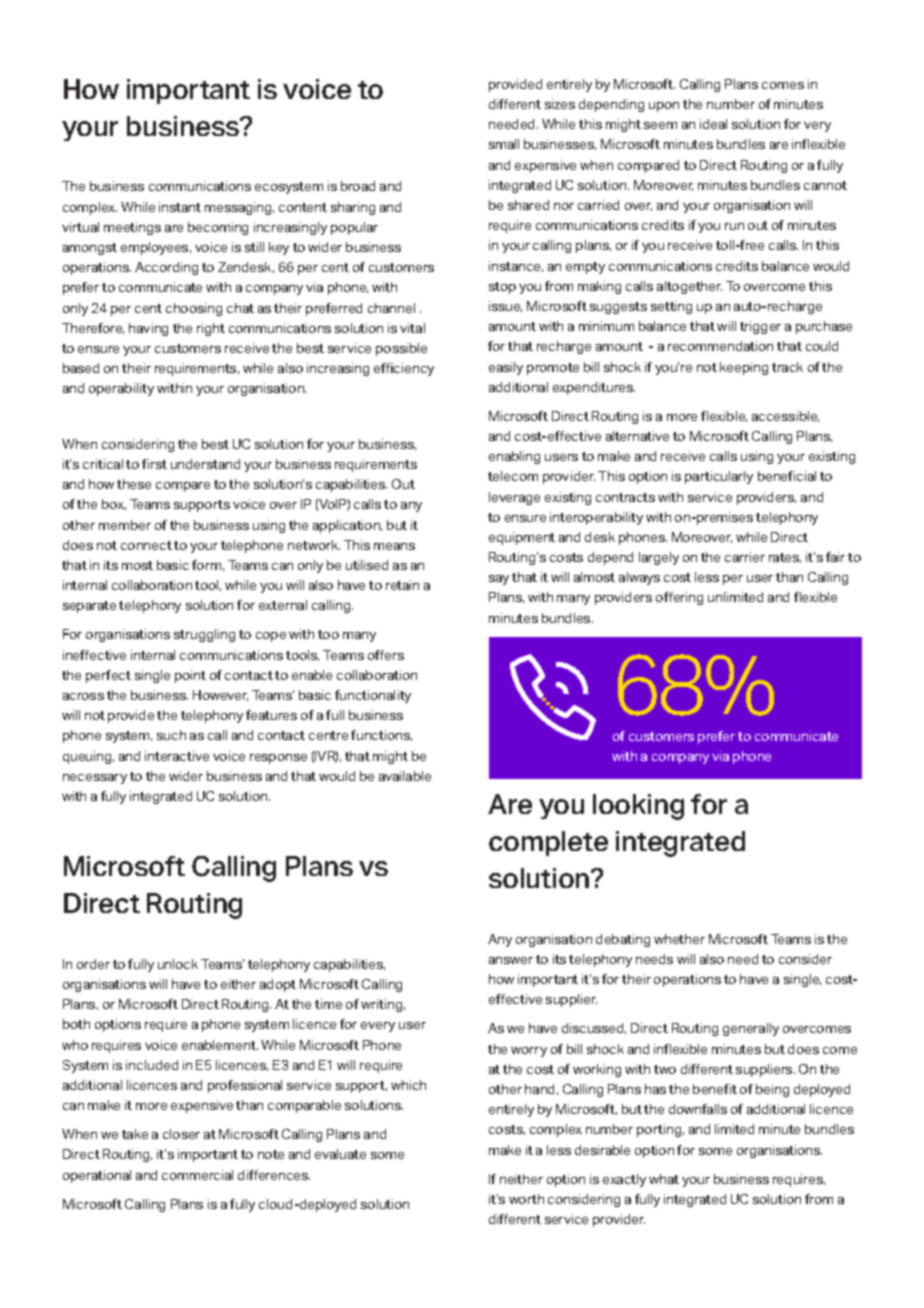 The image size is (924, 1308). I want to click on point, so click(190, 676).
